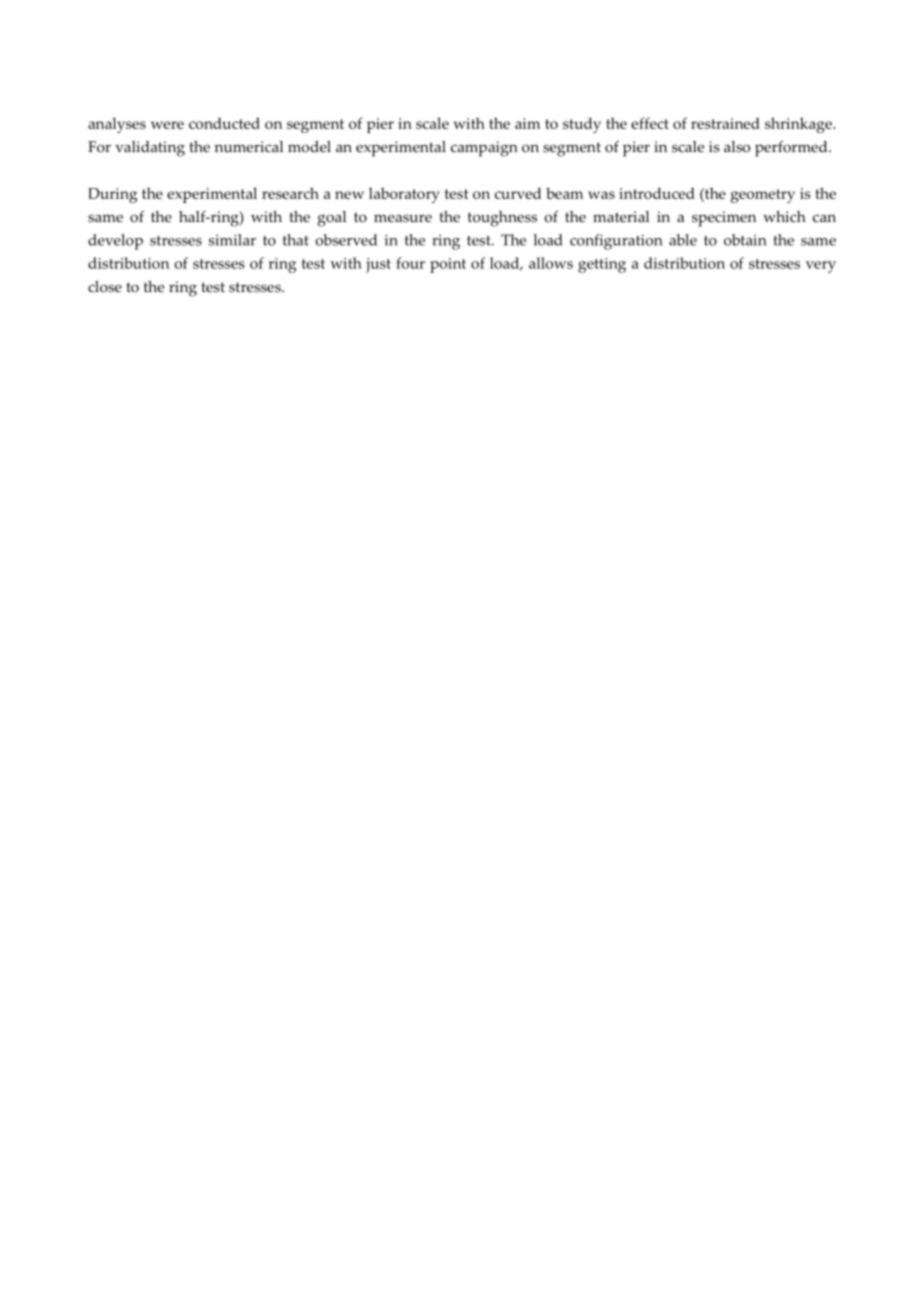 This screenshot has width=924, height=1308. I want to click on laboratory, so click(404, 195).
